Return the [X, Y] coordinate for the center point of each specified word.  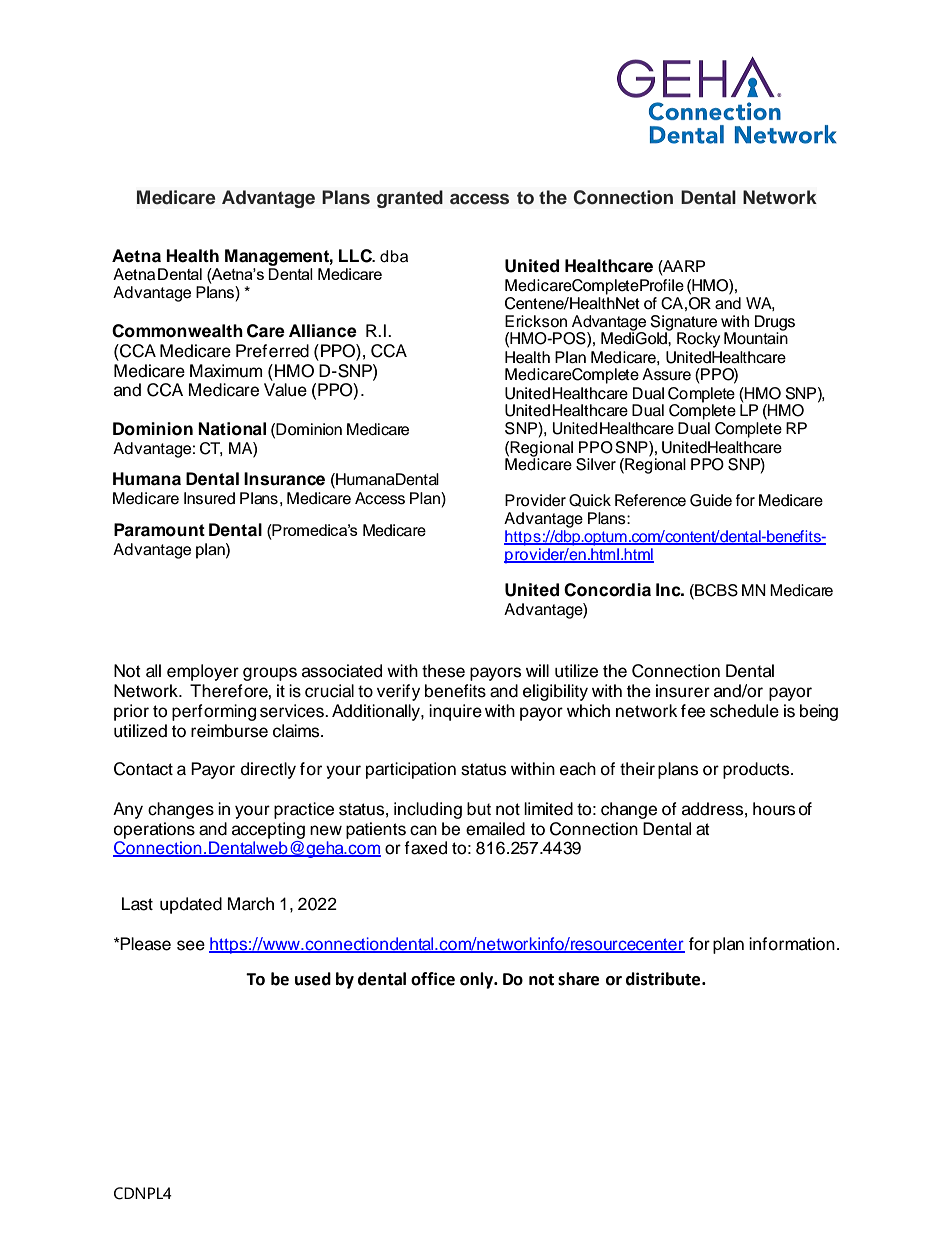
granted [410, 199]
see [191, 945]
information [792, 944]
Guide [711, 500]
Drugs [775, 324]
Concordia [607, 590]
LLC [356, 256]
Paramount [159, 530]
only [478, 980]
